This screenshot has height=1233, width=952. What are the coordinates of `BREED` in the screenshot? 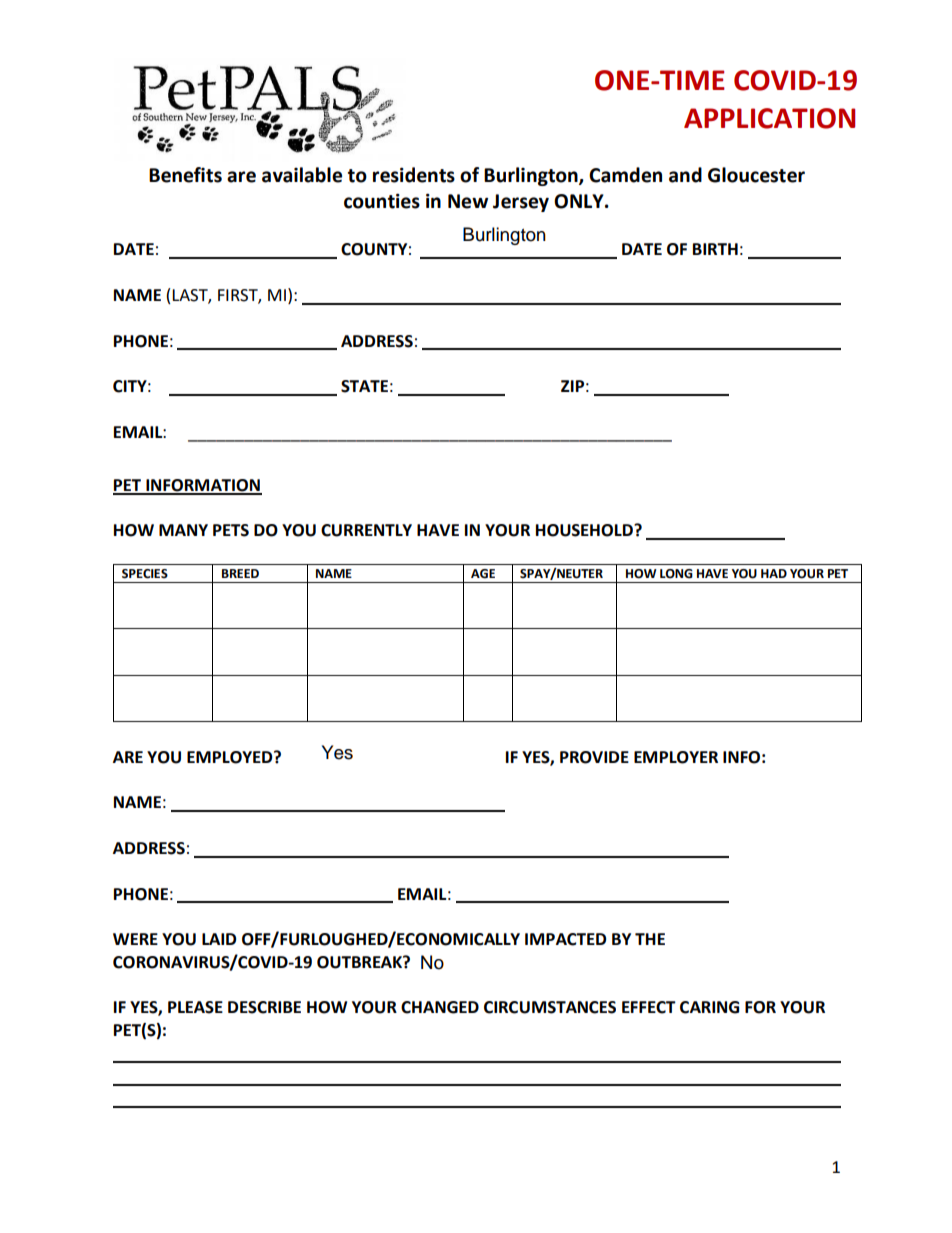 It's located at (240, 573).
